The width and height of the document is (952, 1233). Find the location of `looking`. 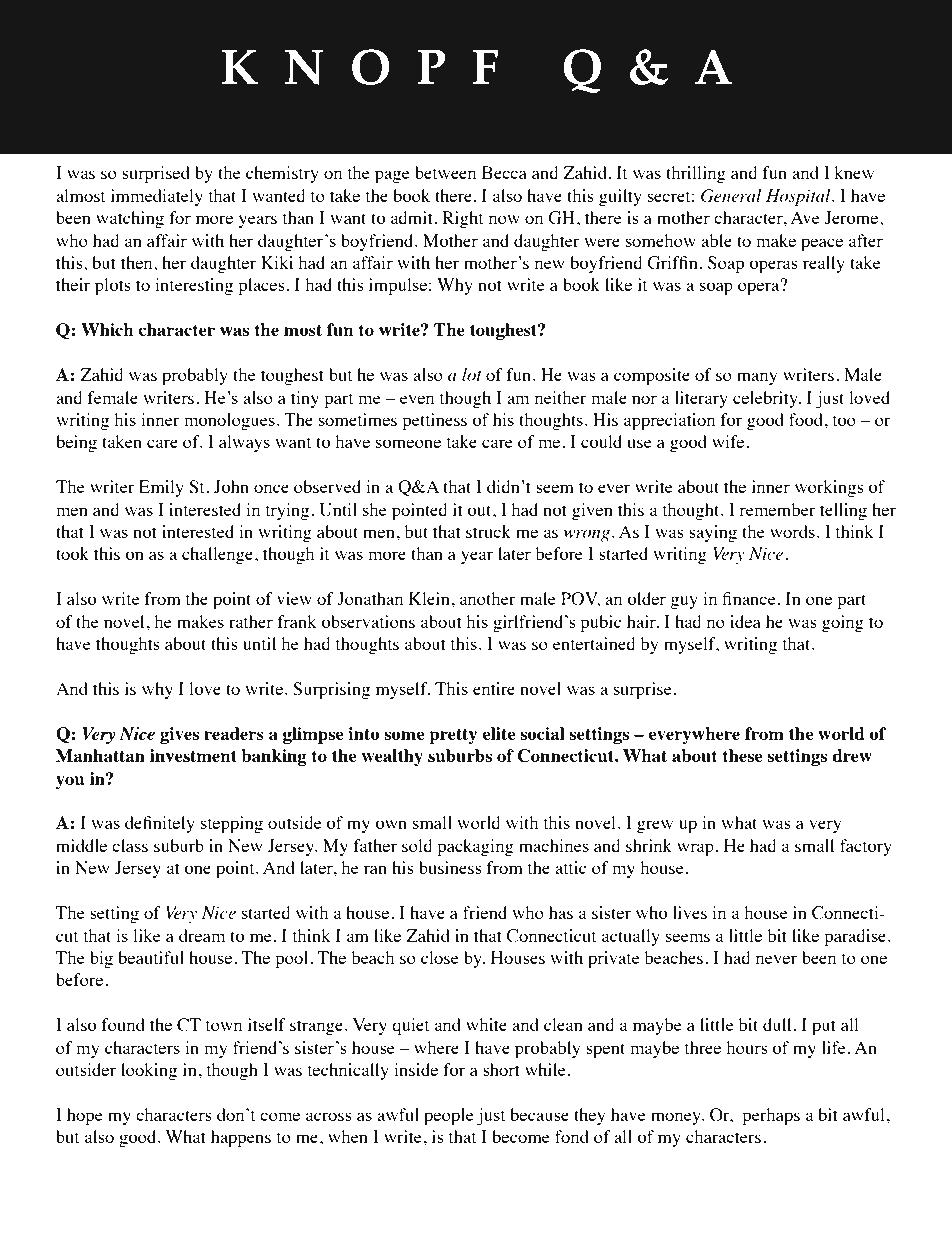

looking is located at coordinates (149, 1071).
